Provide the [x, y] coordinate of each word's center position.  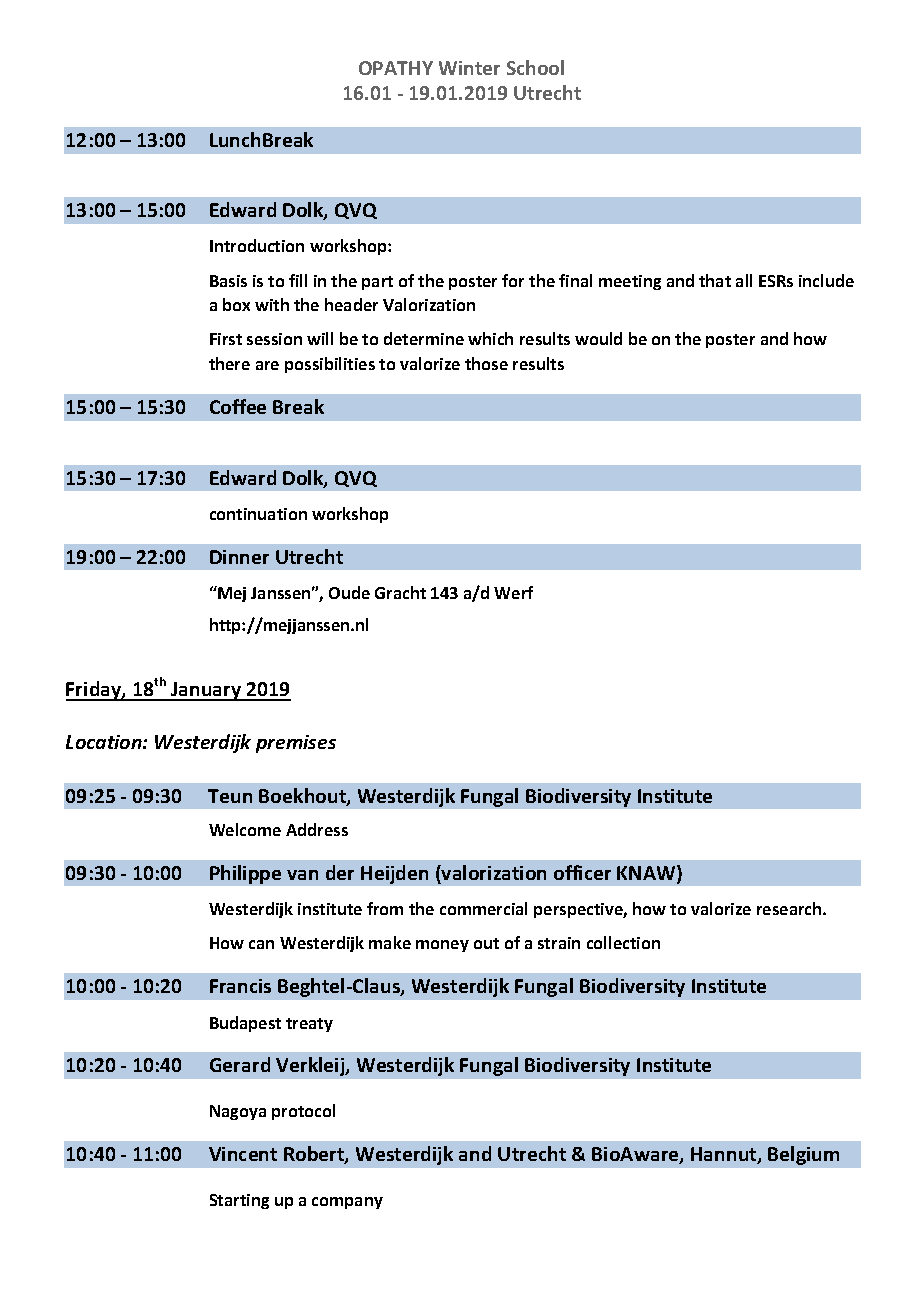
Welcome [245, 829]
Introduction [257, 245]
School [535, 67]
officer [582, 872]
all [744, 280]
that [715, 280]
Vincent [243, 1154]
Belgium [803, 1155]
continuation [258, 514]
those [486, 363]
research [790, 908]
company [347, 1203]
